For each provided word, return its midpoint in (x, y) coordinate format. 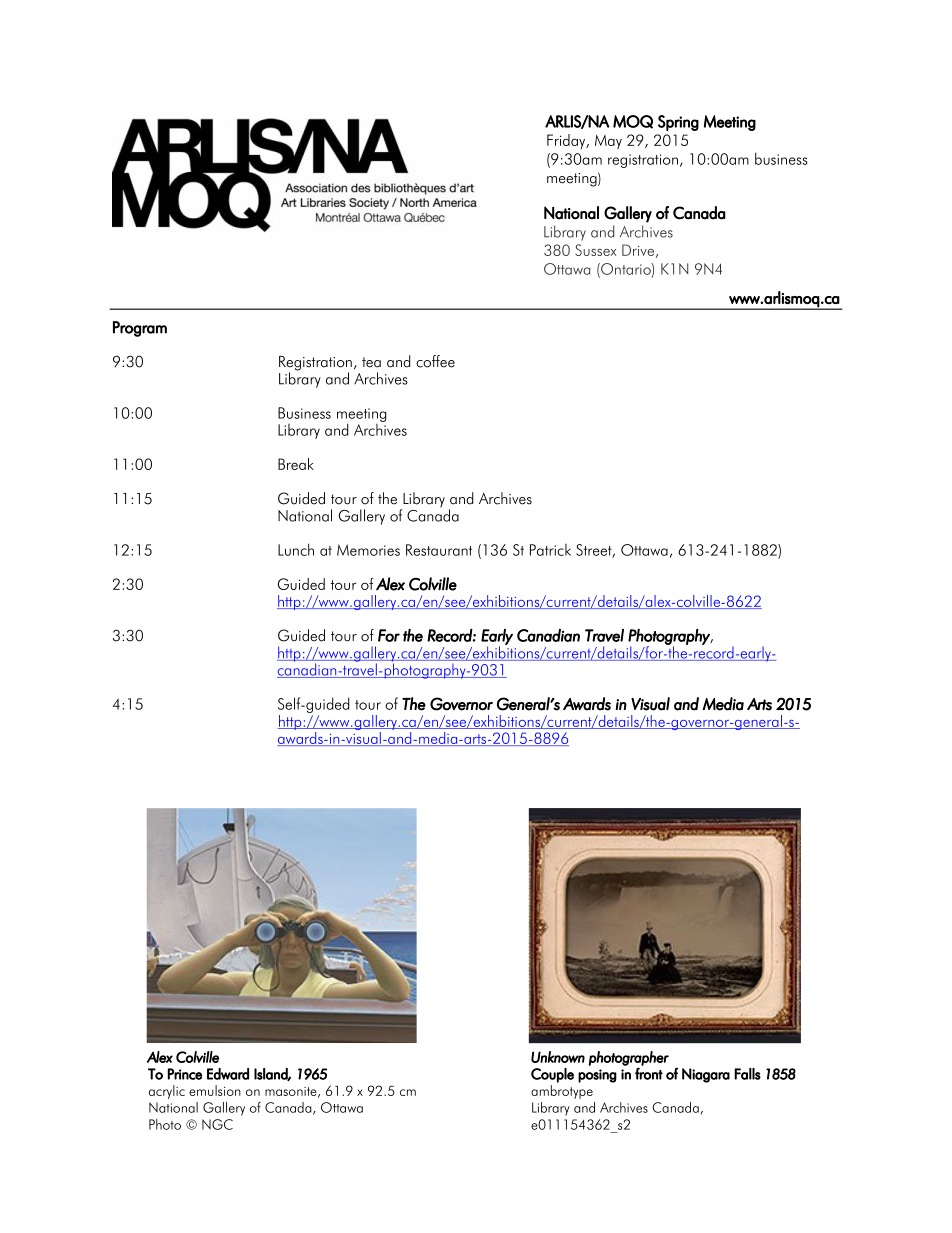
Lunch (296, 549)
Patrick (550, 550)
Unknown (558, 1057)
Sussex (595, 250)
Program (140, 329)
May (608, 141)
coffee (435, 361)
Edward (228, 1074)
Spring (678, 123)
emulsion (215, 1090)
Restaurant (439, 550)
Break (296, 464)
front (649, 1073)
